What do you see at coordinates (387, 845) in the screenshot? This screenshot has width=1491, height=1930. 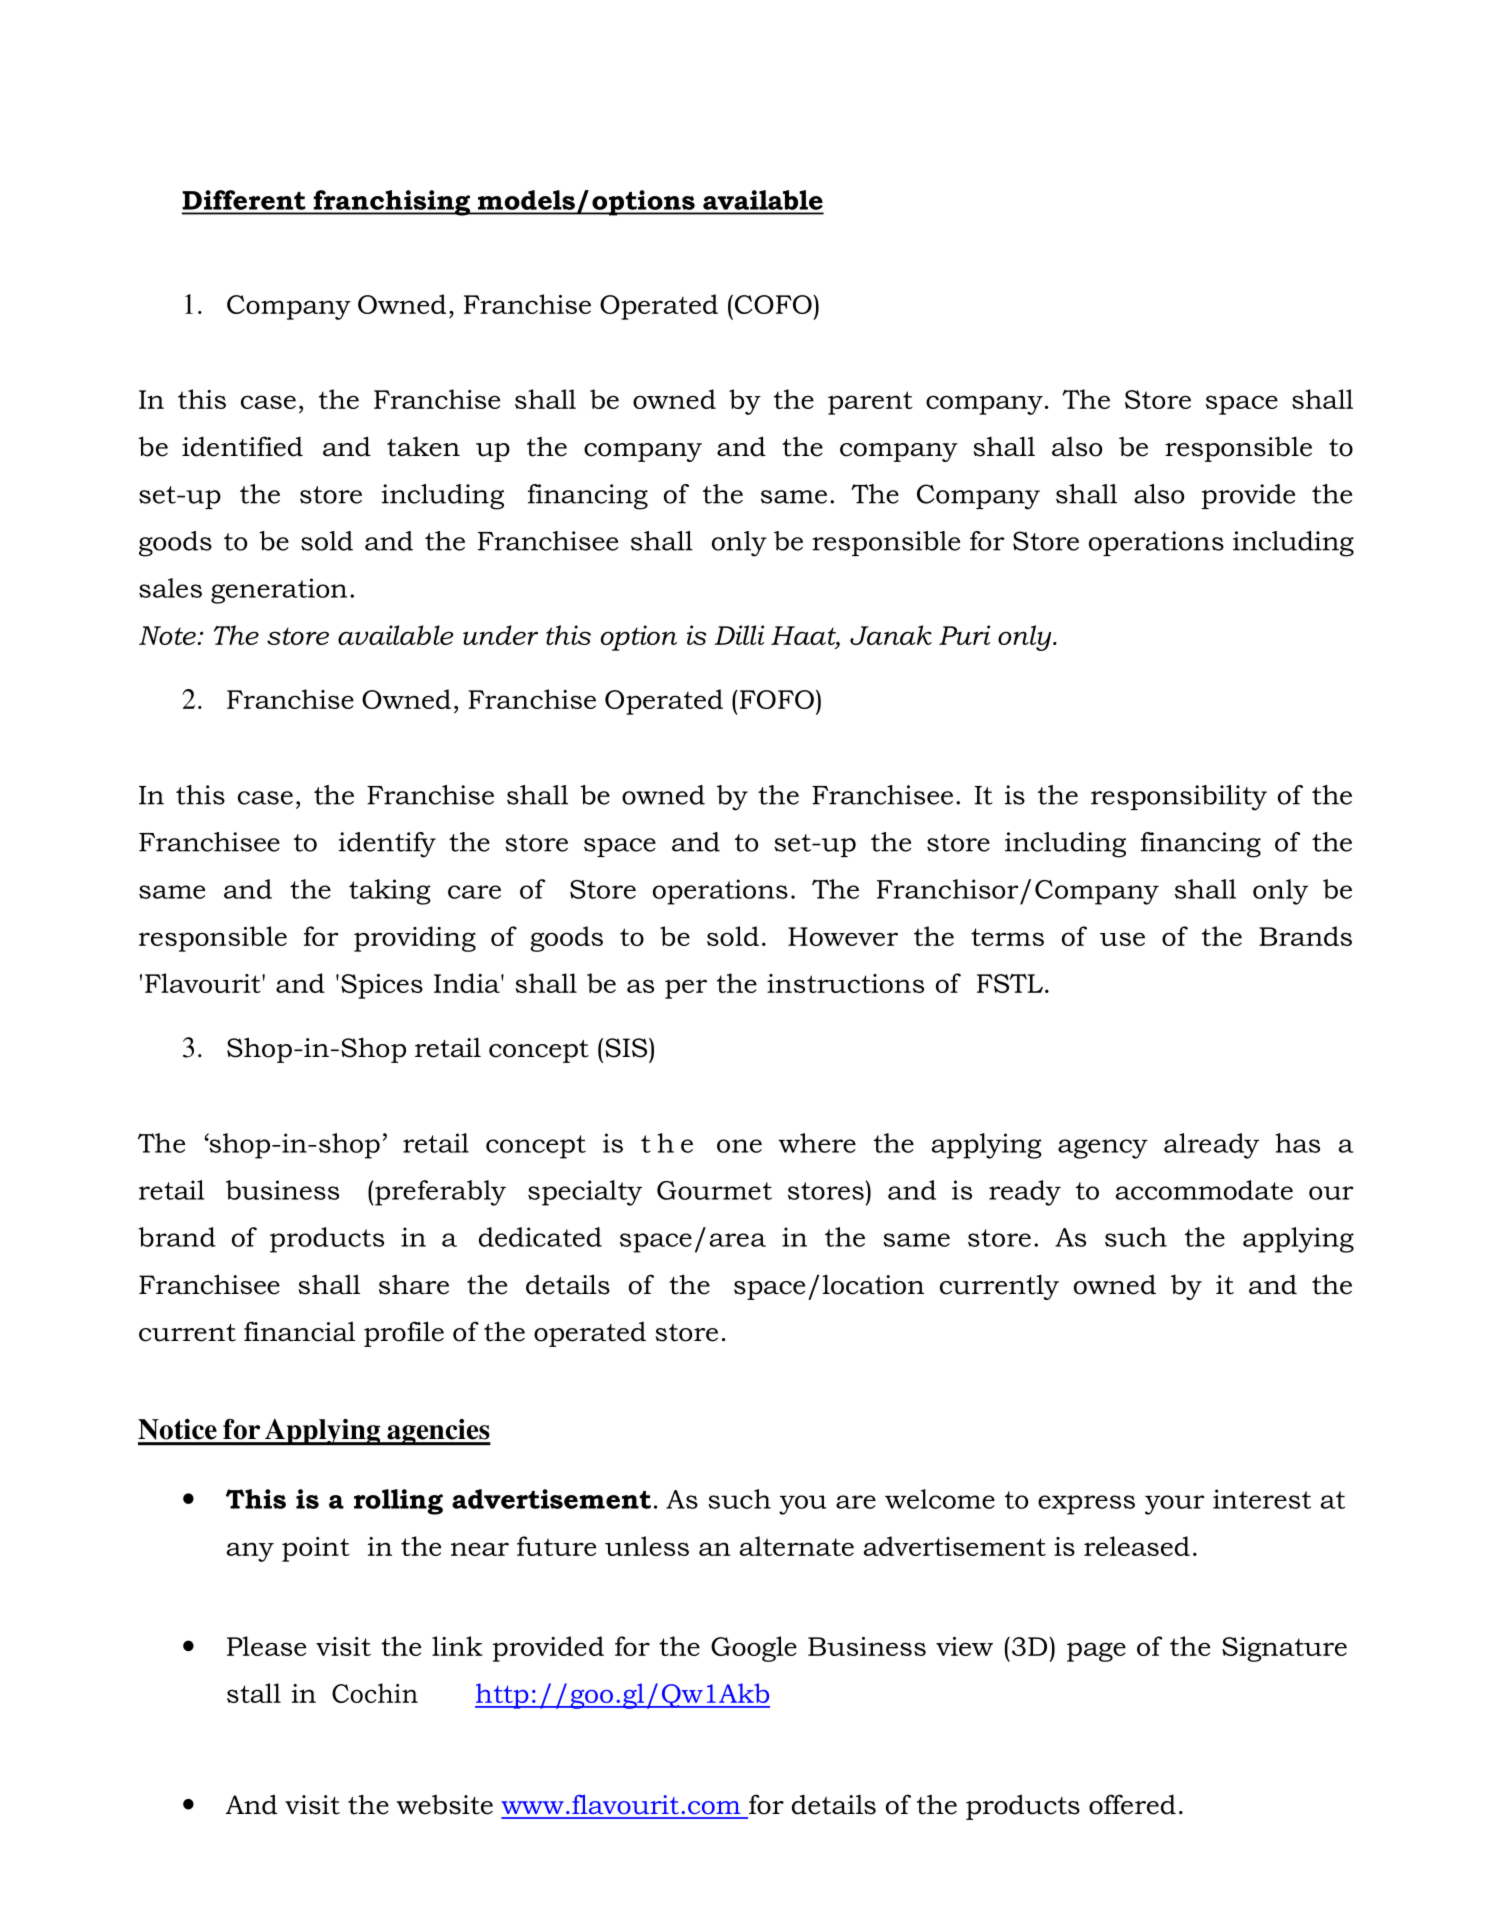 I see `identify` at bounding box center [387, 845].
